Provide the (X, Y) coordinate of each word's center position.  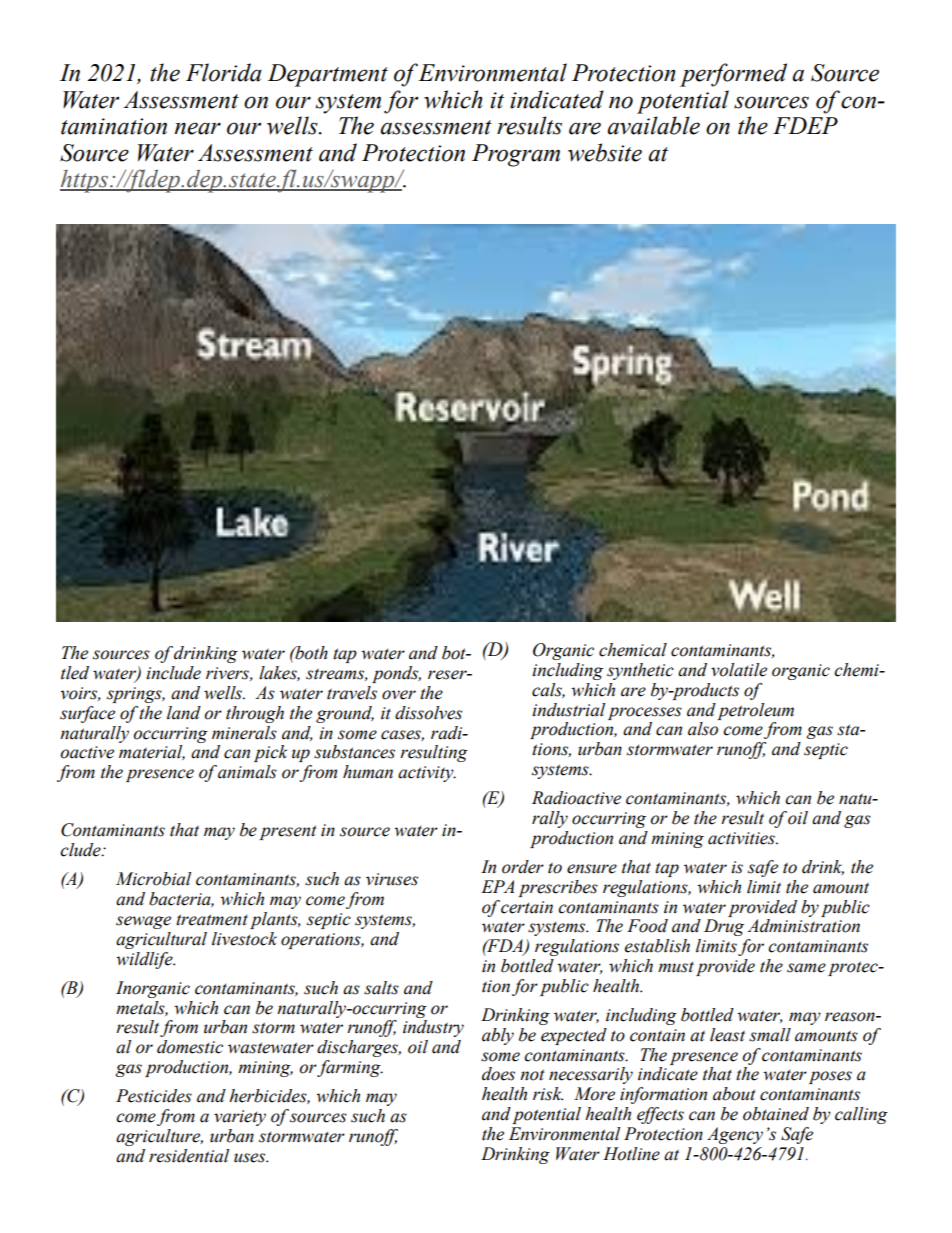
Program (516, 155)
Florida (224, 72)
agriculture (159, 1137)
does (498, 1074)
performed (733, 75)
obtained (776, 1114)
